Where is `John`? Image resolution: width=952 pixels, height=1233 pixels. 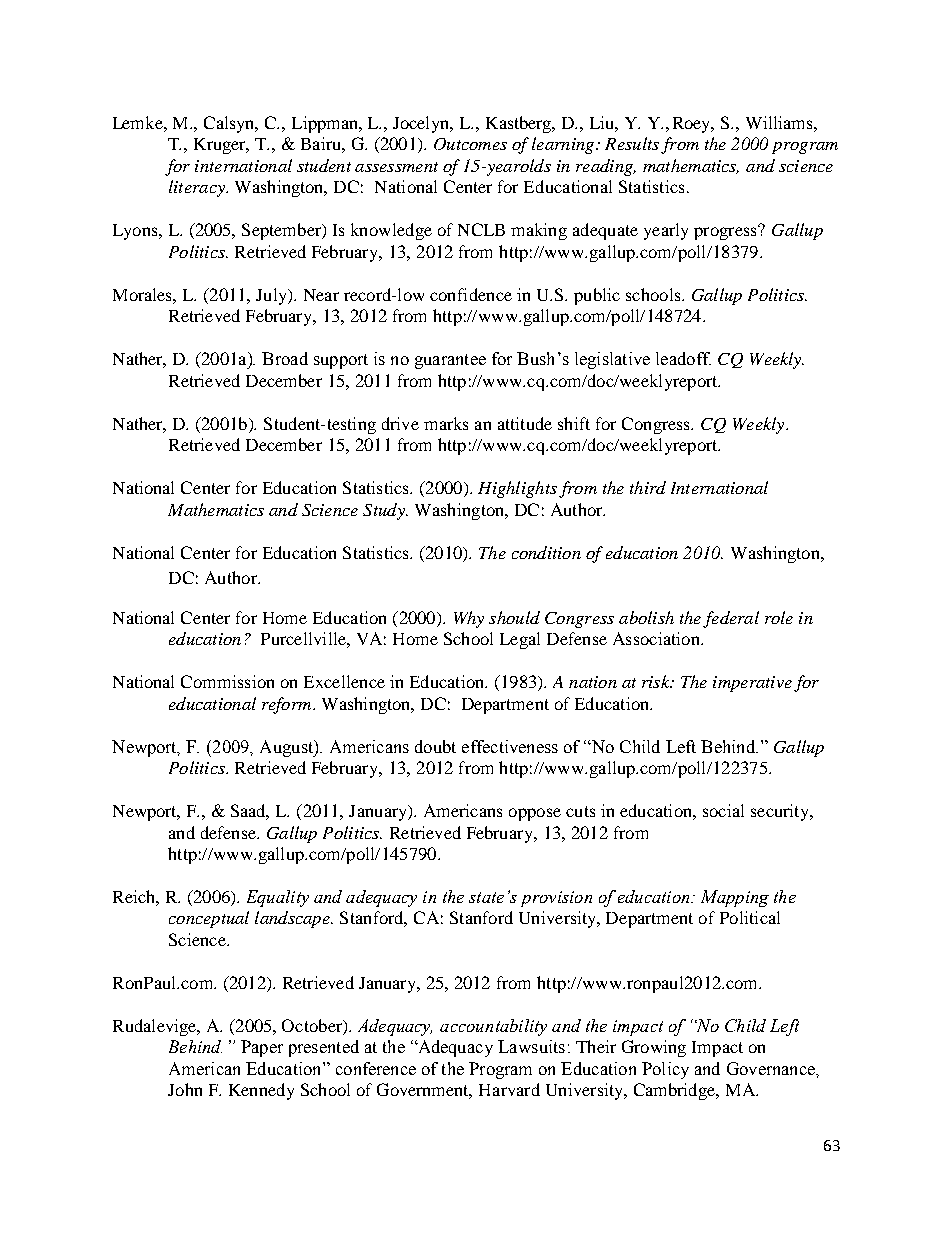
John is located at coordinates (185, 1089).
